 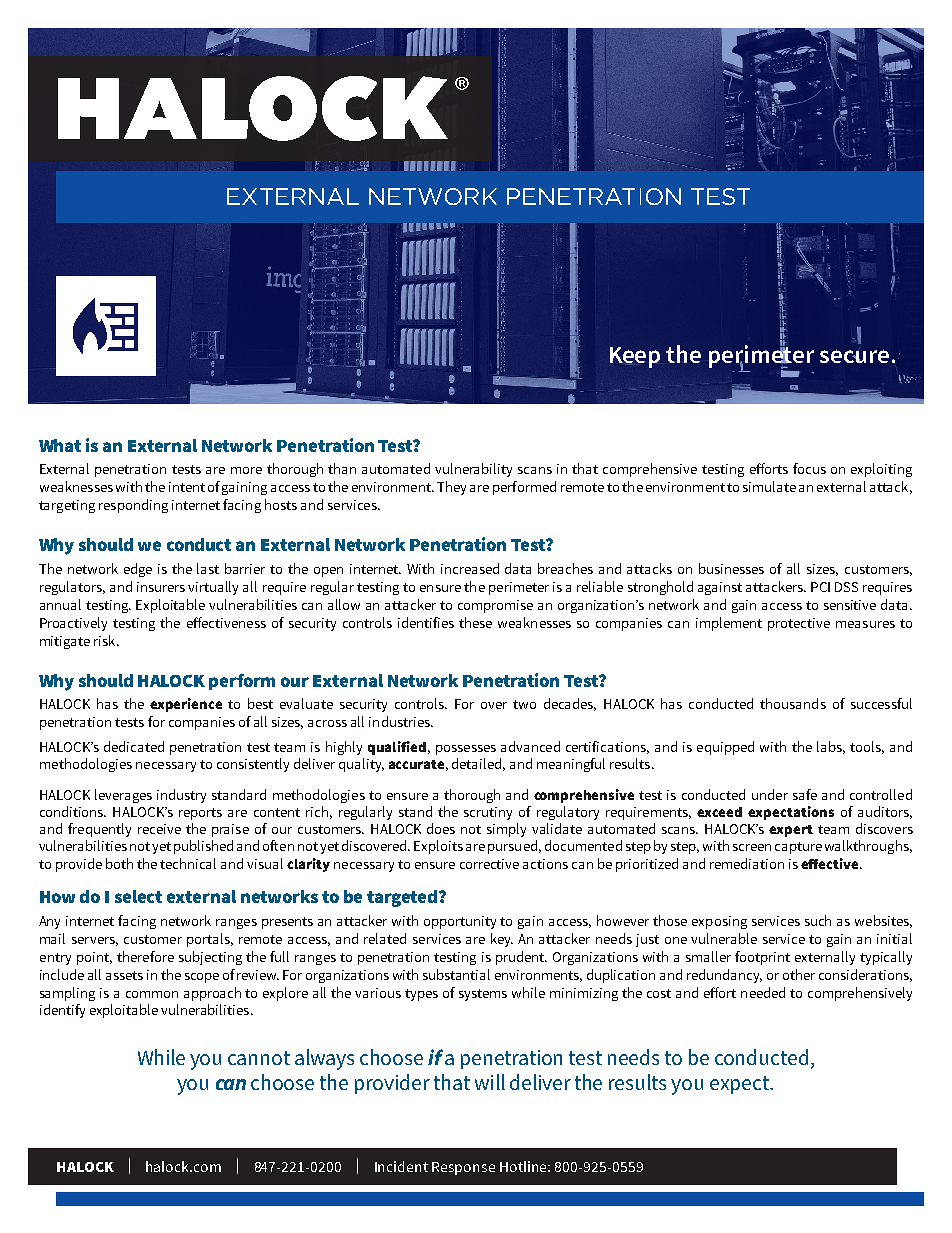 I want to click on needed, so click(x=763, y=992).
